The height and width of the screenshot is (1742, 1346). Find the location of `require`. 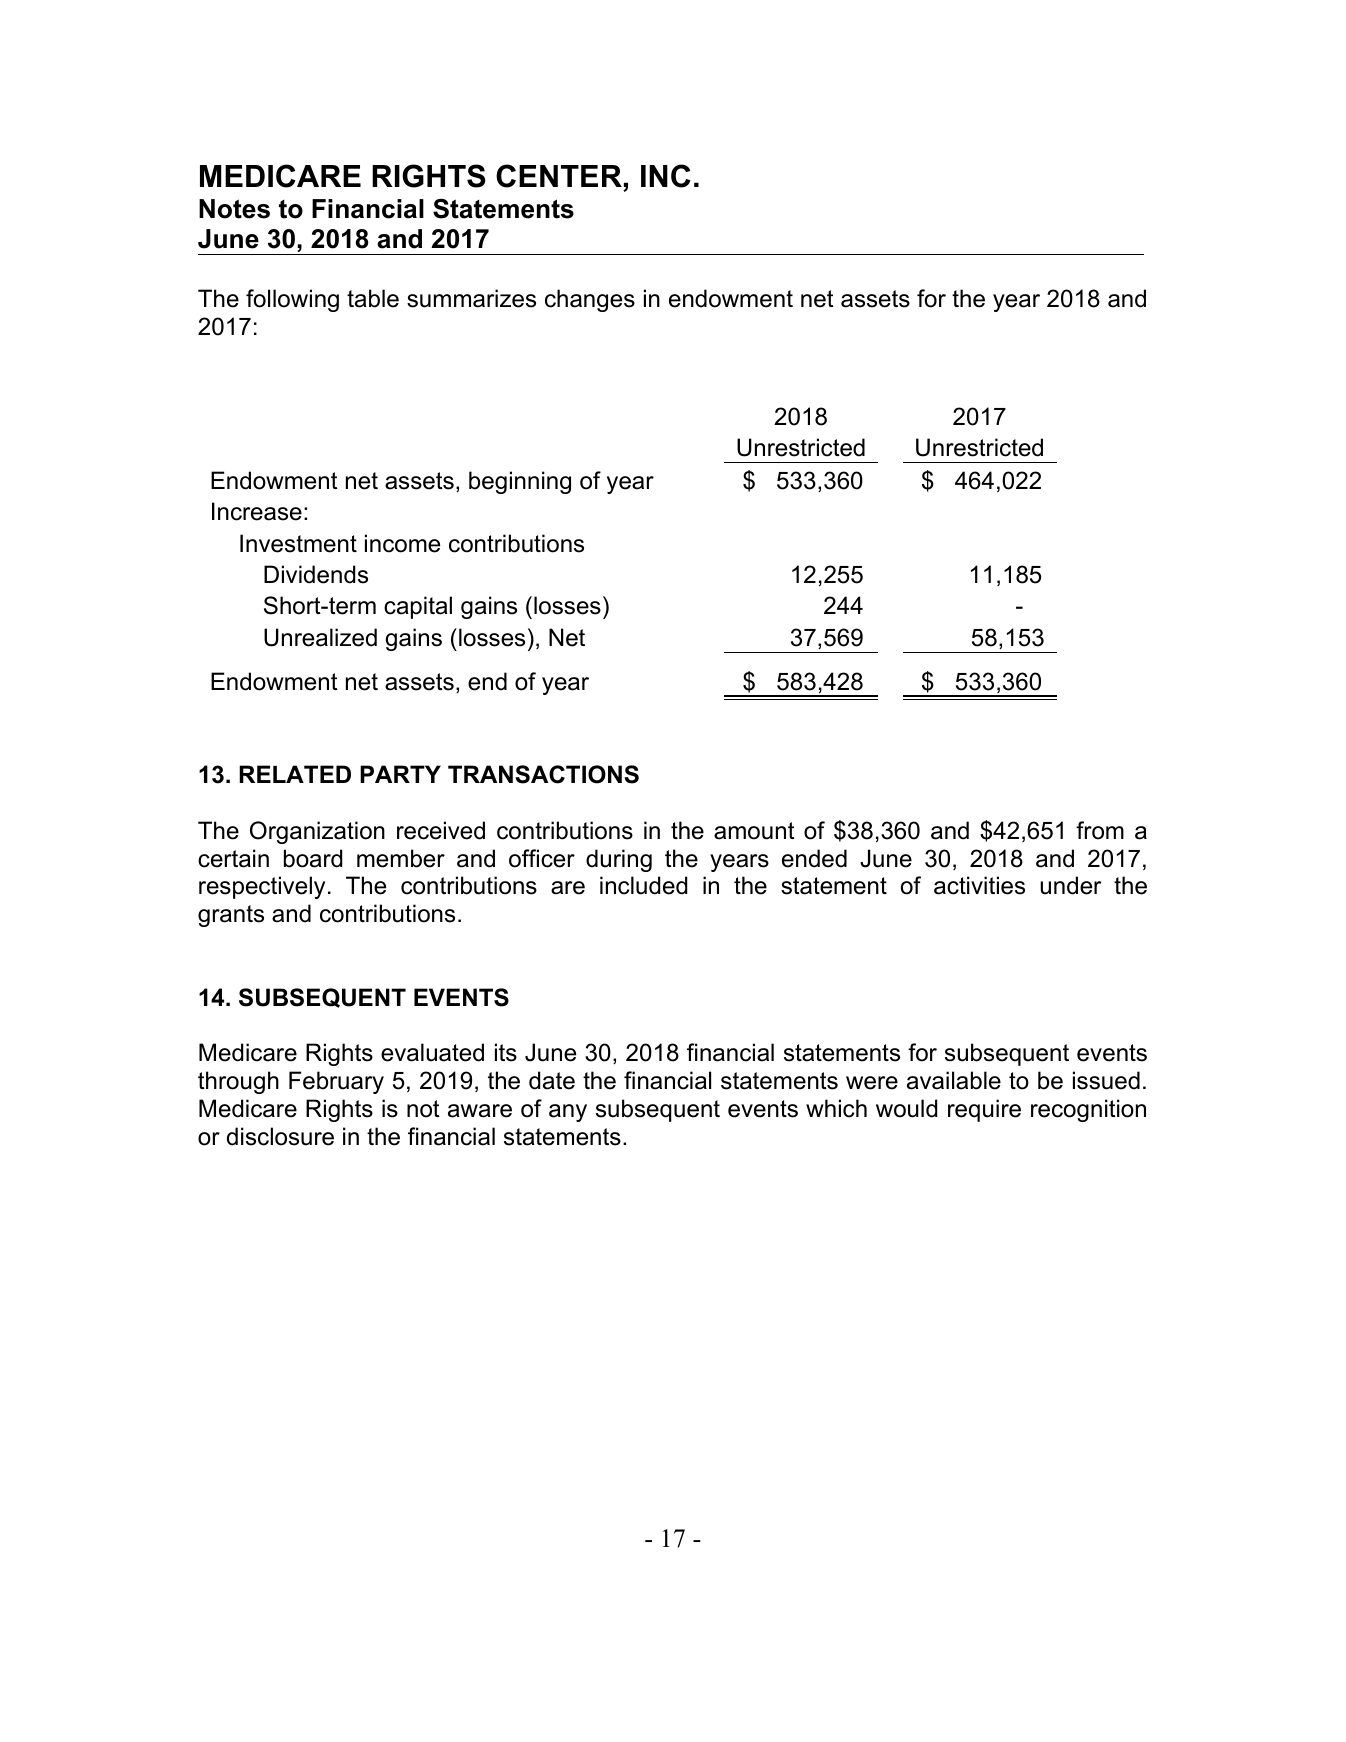

require is located at coordinates (984, 1110).
